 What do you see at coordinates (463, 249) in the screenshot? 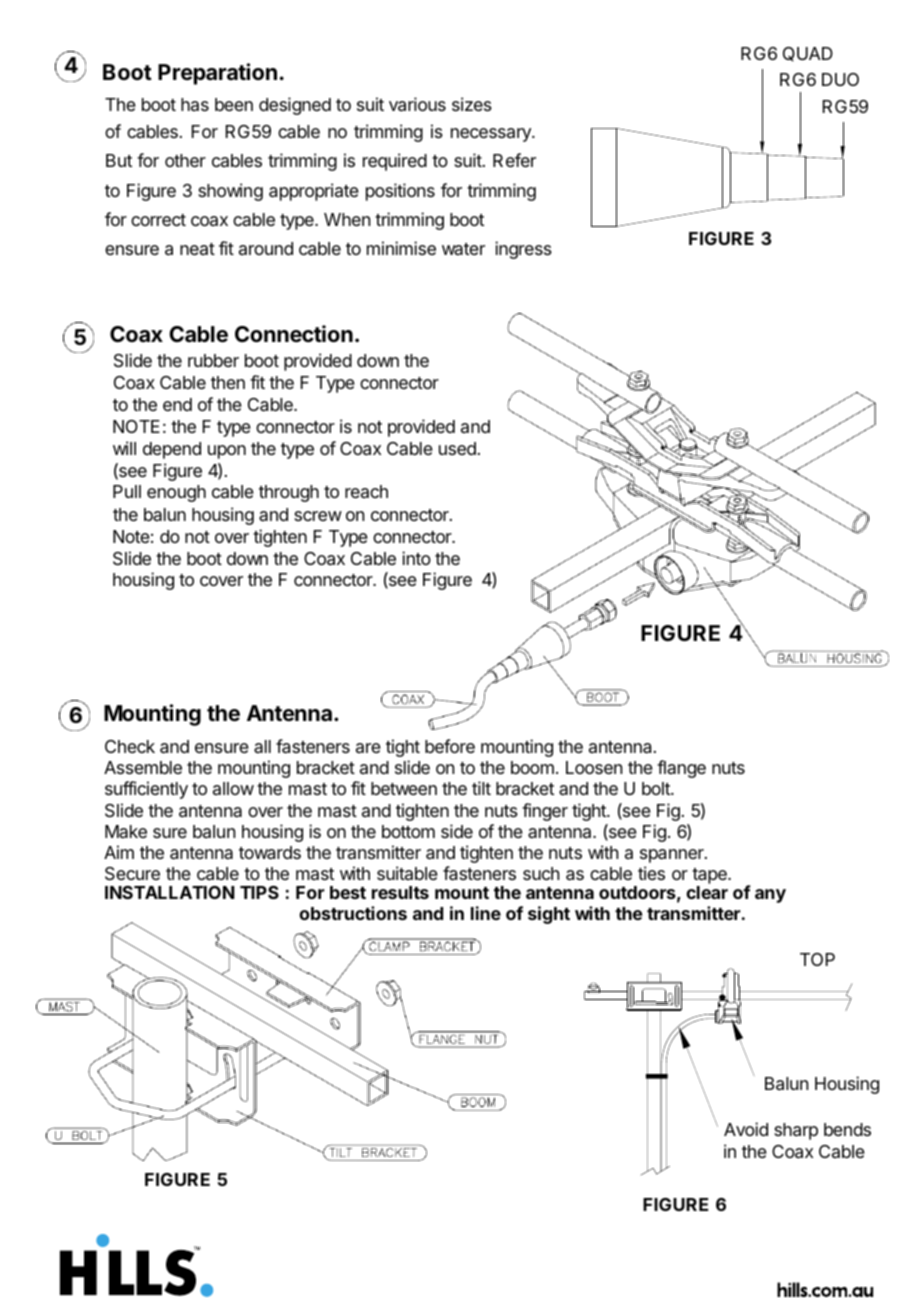
I see `water` at bounding box center [463, 249].
